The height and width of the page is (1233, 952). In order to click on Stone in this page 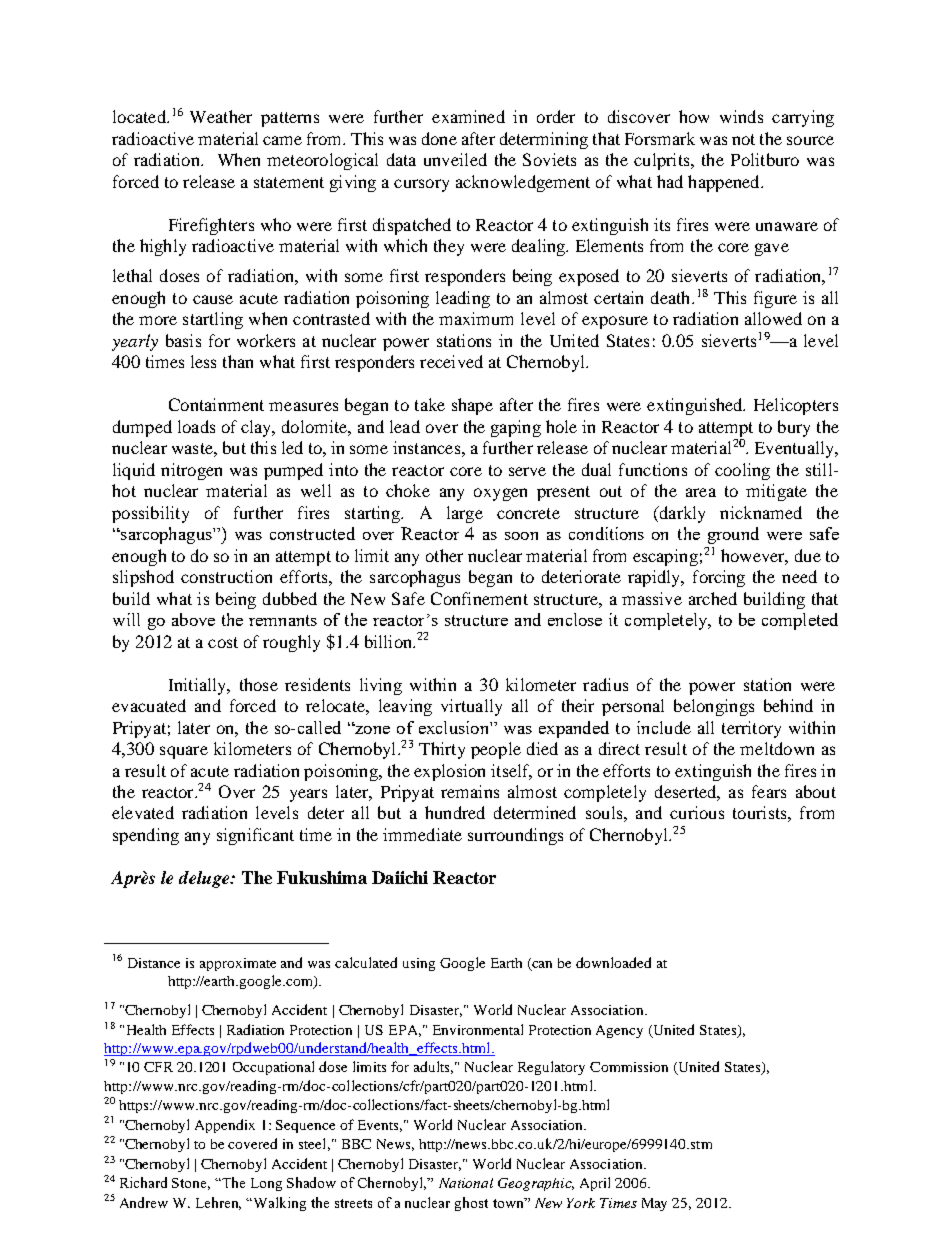, I will do `click(191, 1184)`.
